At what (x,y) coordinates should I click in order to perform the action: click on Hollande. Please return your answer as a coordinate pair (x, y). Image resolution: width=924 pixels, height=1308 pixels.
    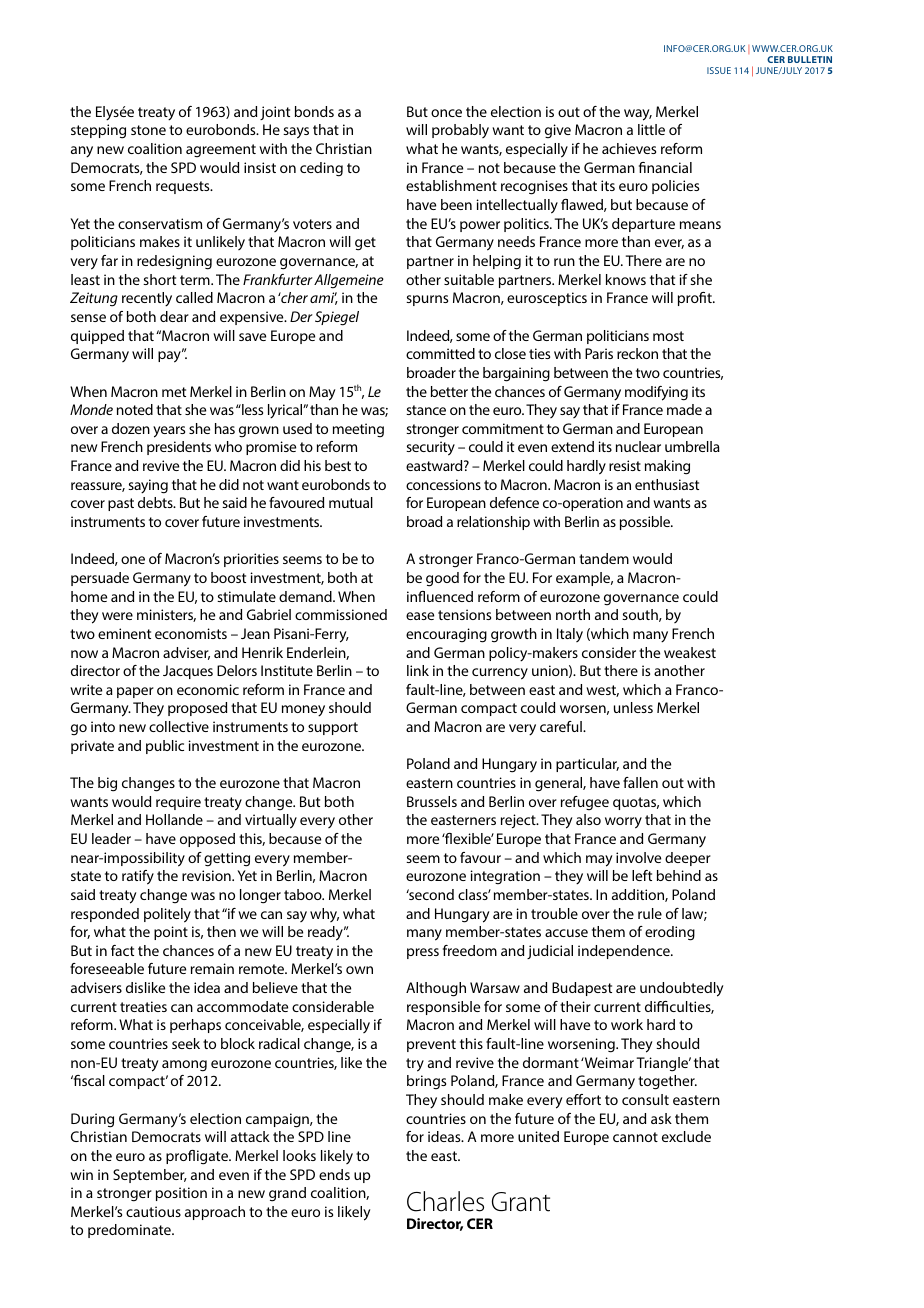
    Looking at the image, I should click on (174, 819).
